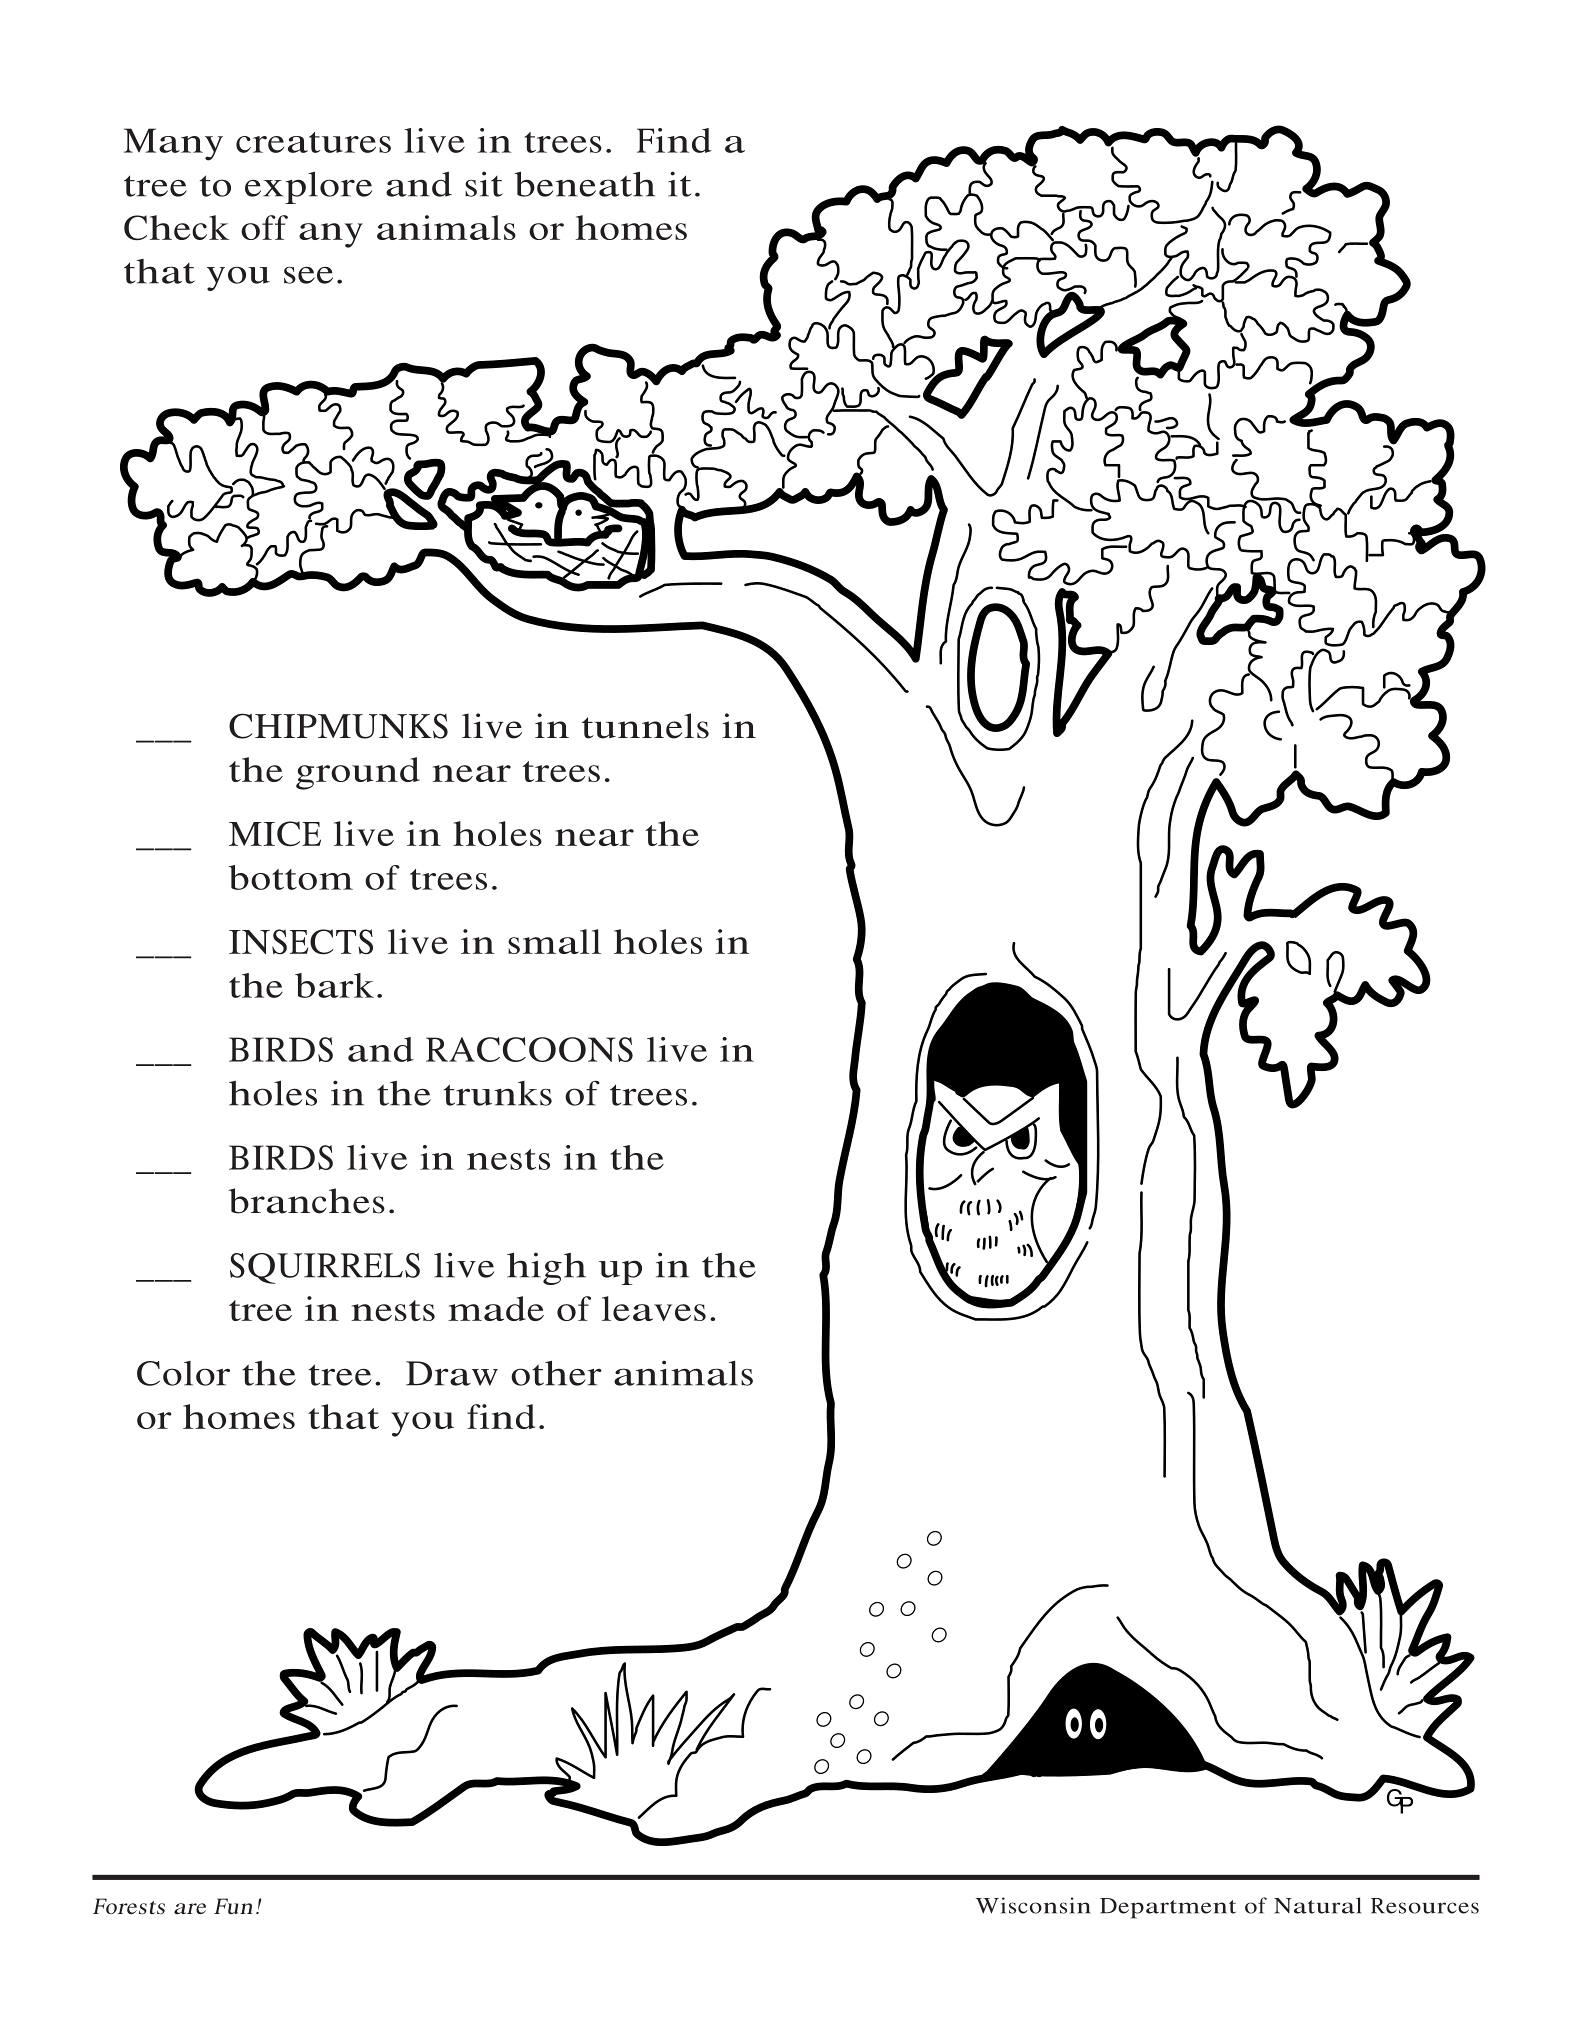 The image size is (1572, 2034). What do you see at coordinates (556, 1373) in the page?
I see `other` at bounding box center [556, 1373].
